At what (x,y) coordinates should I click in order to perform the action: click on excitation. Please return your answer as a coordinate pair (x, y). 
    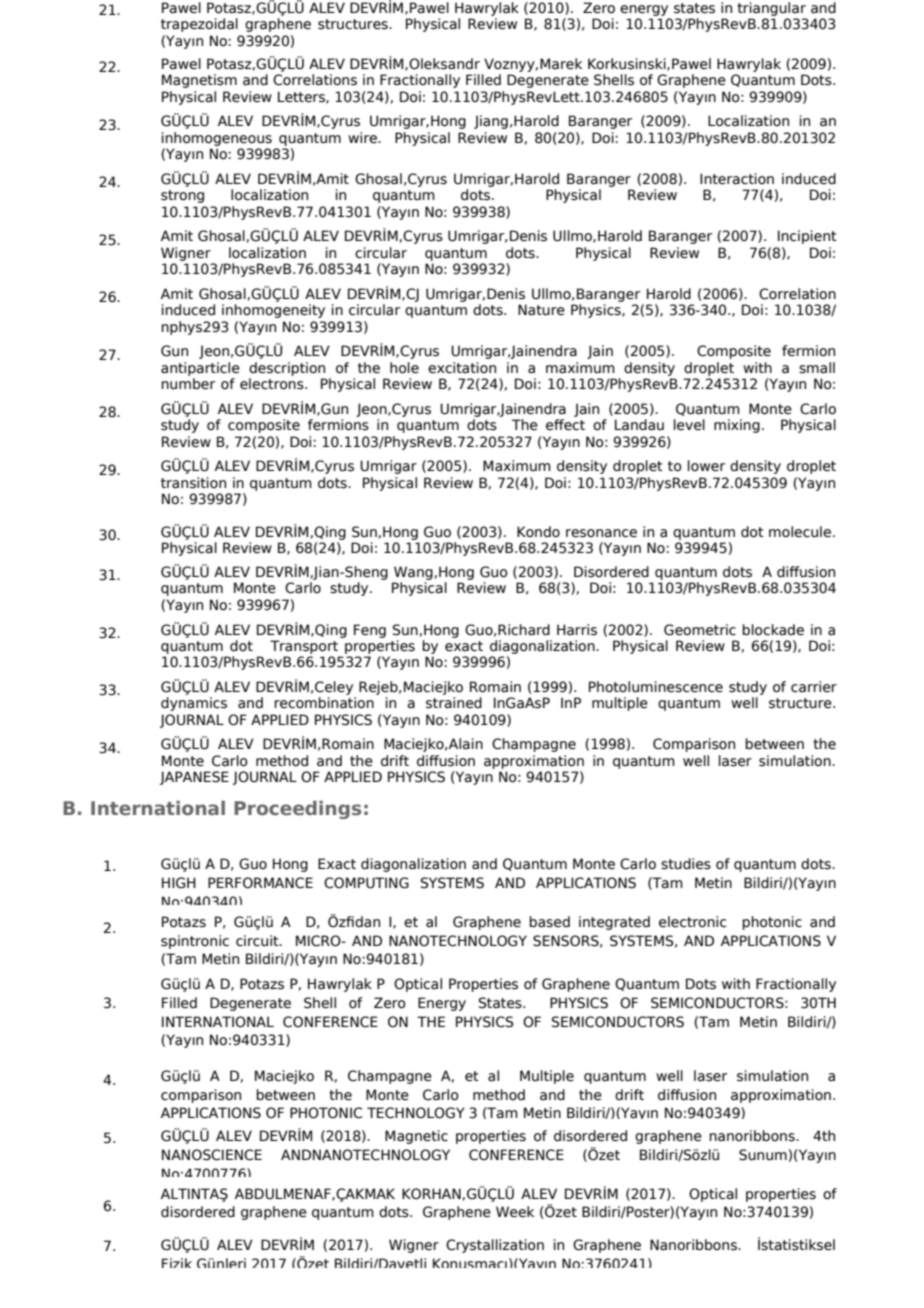
    Looking at the image, I should click on (462, 368).
